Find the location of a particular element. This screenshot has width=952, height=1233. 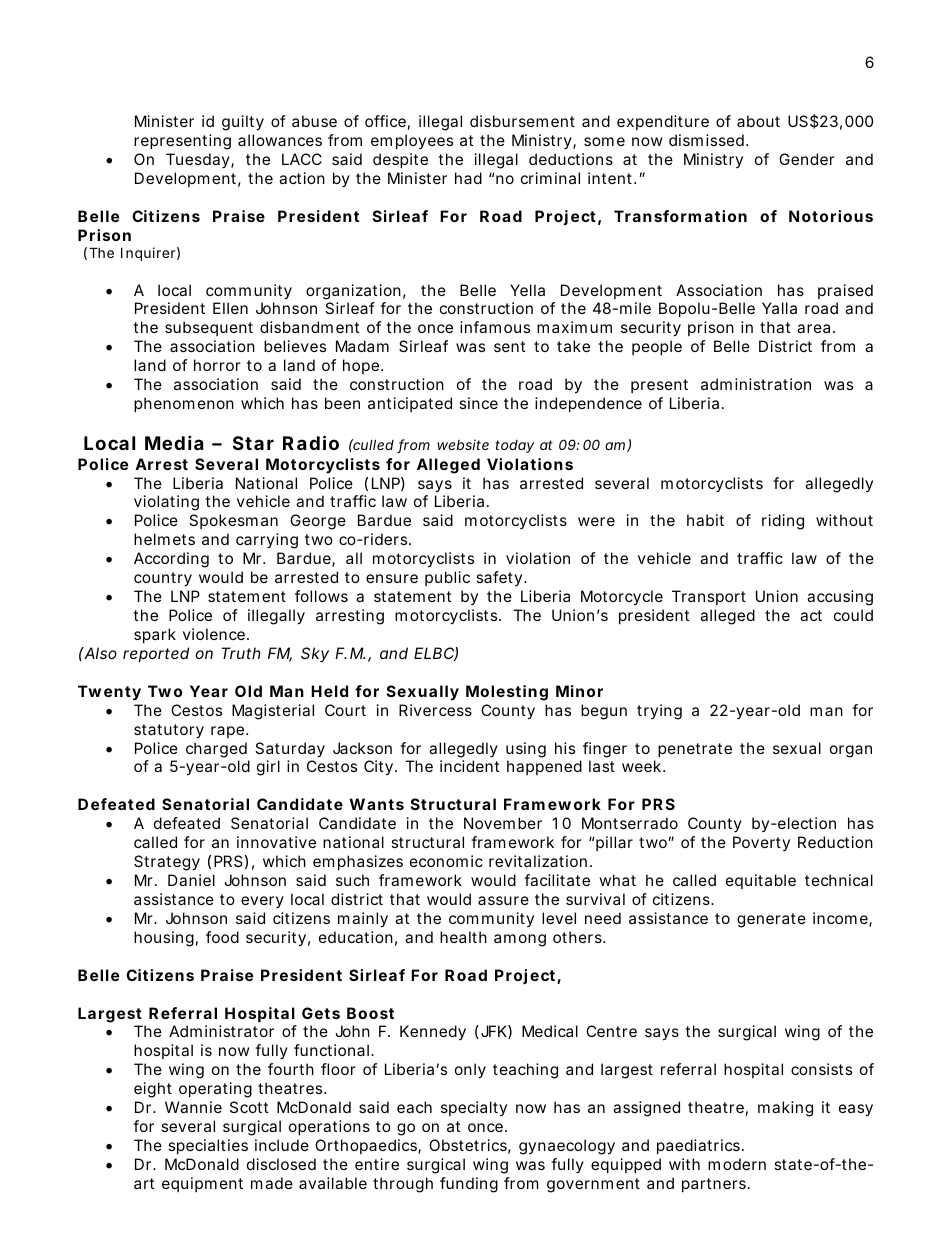

Obstetrics is located at coordinates (468, 1145).
